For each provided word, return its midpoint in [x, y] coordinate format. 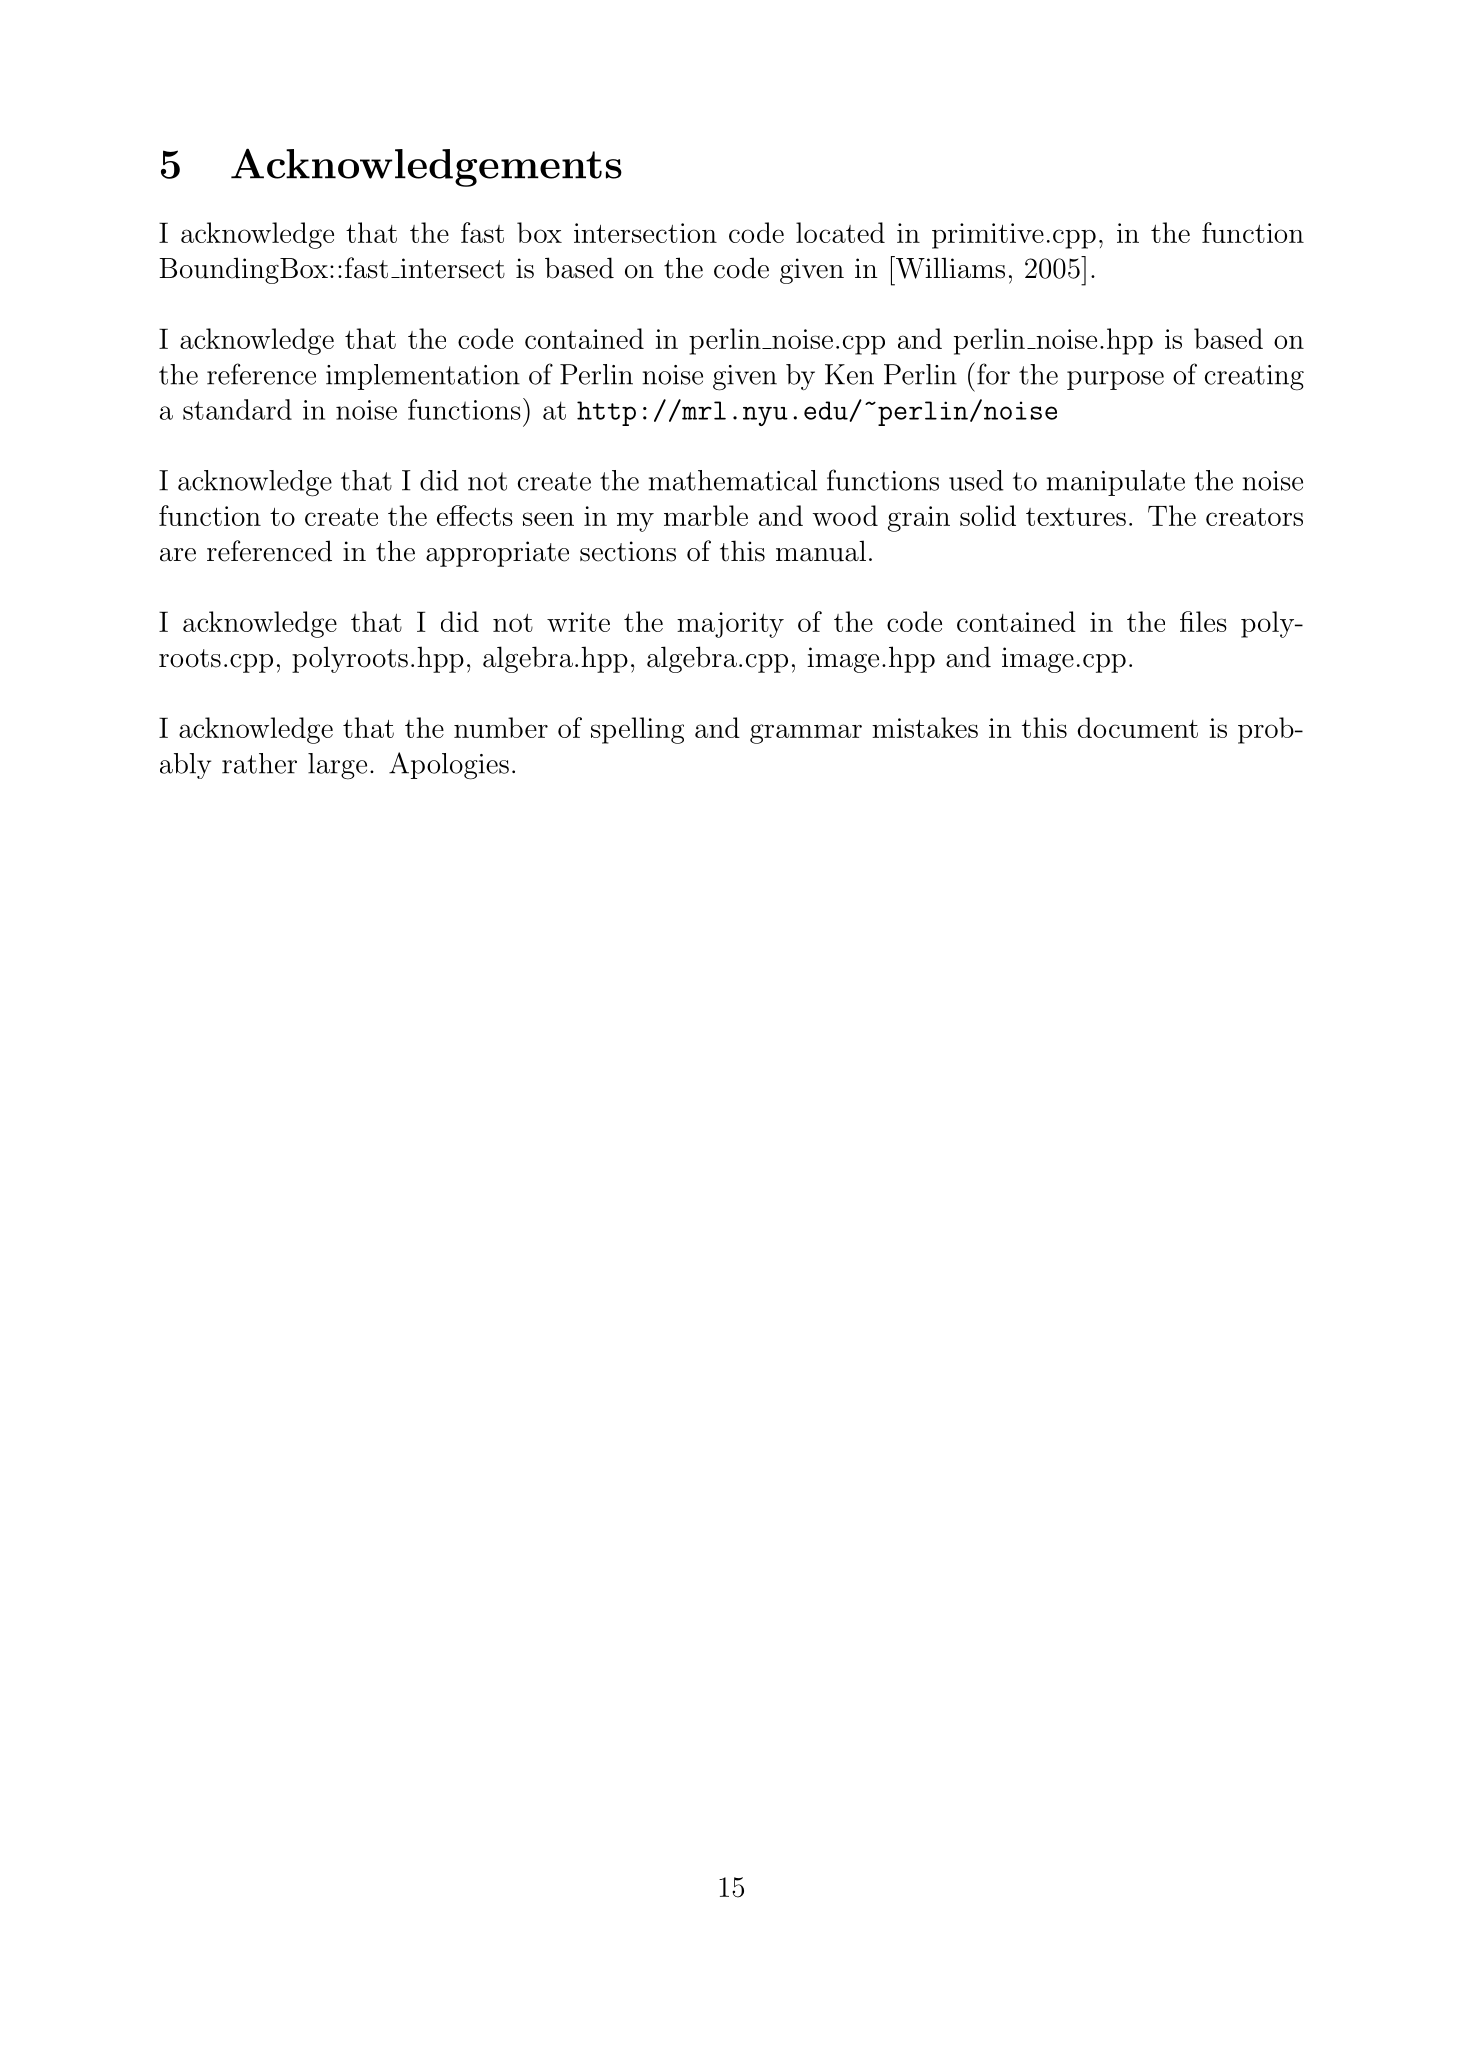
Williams [949, 267]
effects [475, 515]
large [337, 766]
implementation [423, 377]
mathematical [733, 480]
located [840, 232]
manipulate [1116, 483]
